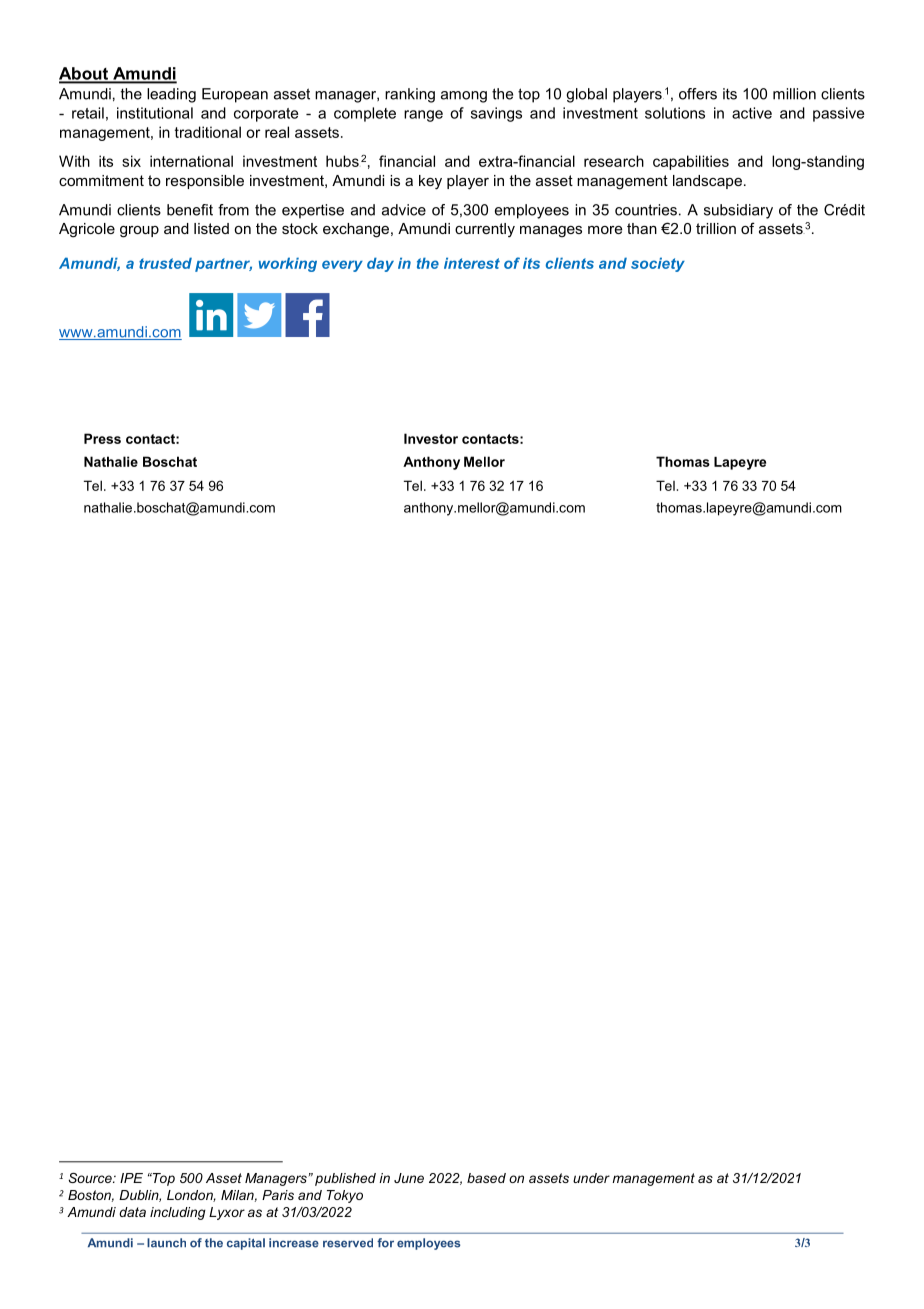 This image has width=924, height=1309. Describe the element at coordinates (409, 1178) in the image. I see `June` at that location.
